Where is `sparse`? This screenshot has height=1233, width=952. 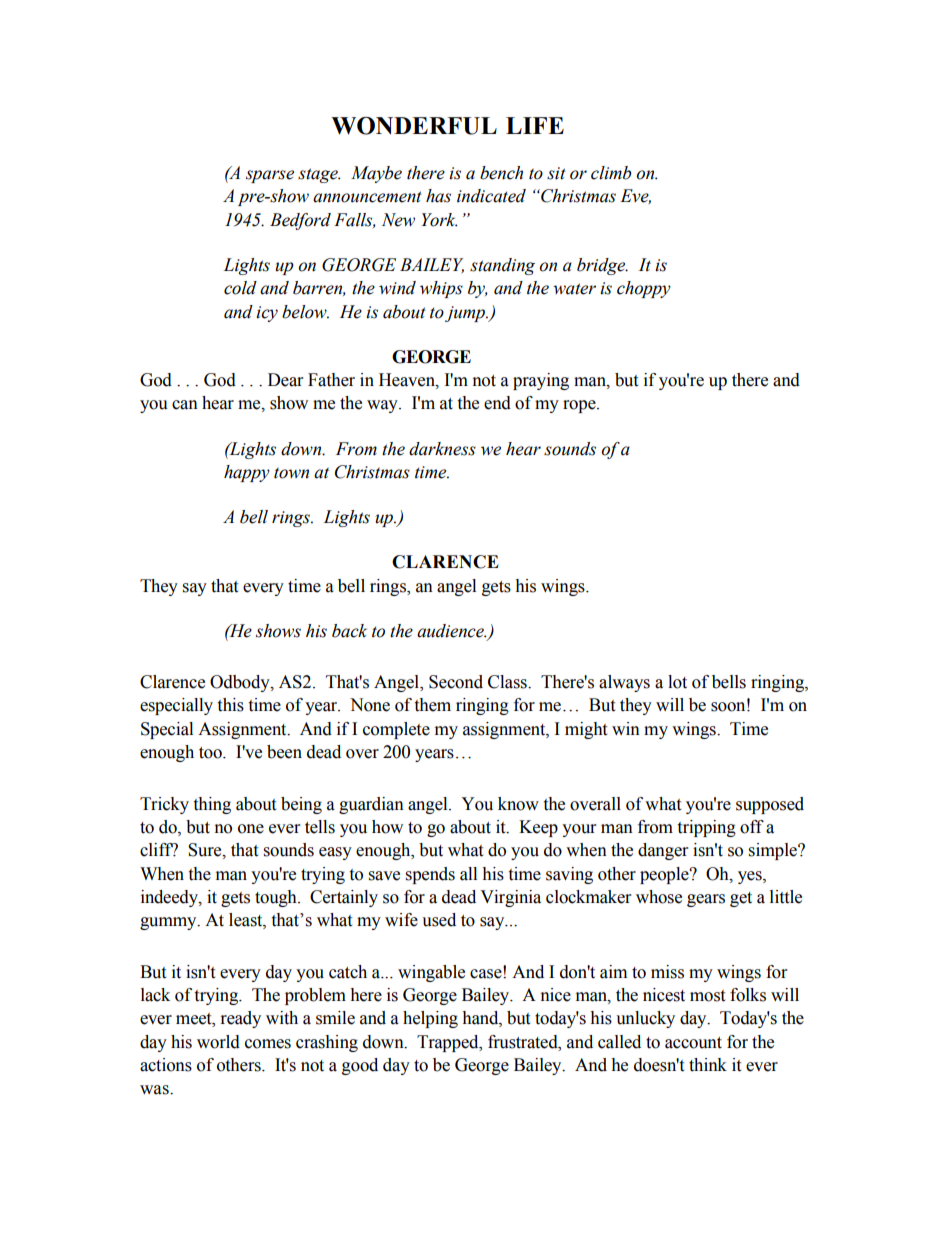
sparse is located at coordinates (270, 176).
